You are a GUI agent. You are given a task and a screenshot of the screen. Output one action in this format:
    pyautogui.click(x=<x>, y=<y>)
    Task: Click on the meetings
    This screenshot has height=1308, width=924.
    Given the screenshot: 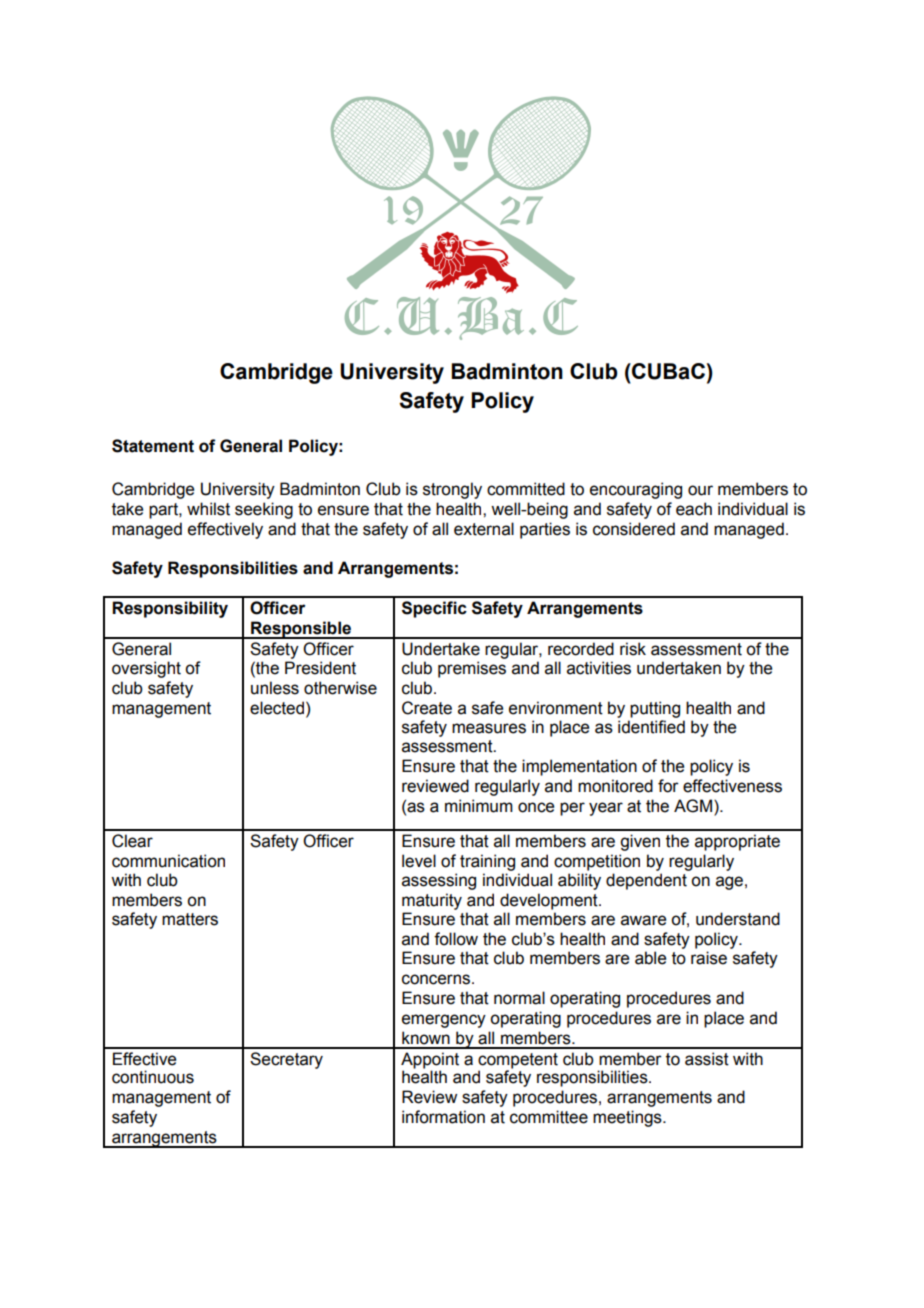 What is the action you would take?
    pyautogui.click(x=628, y=1118)
